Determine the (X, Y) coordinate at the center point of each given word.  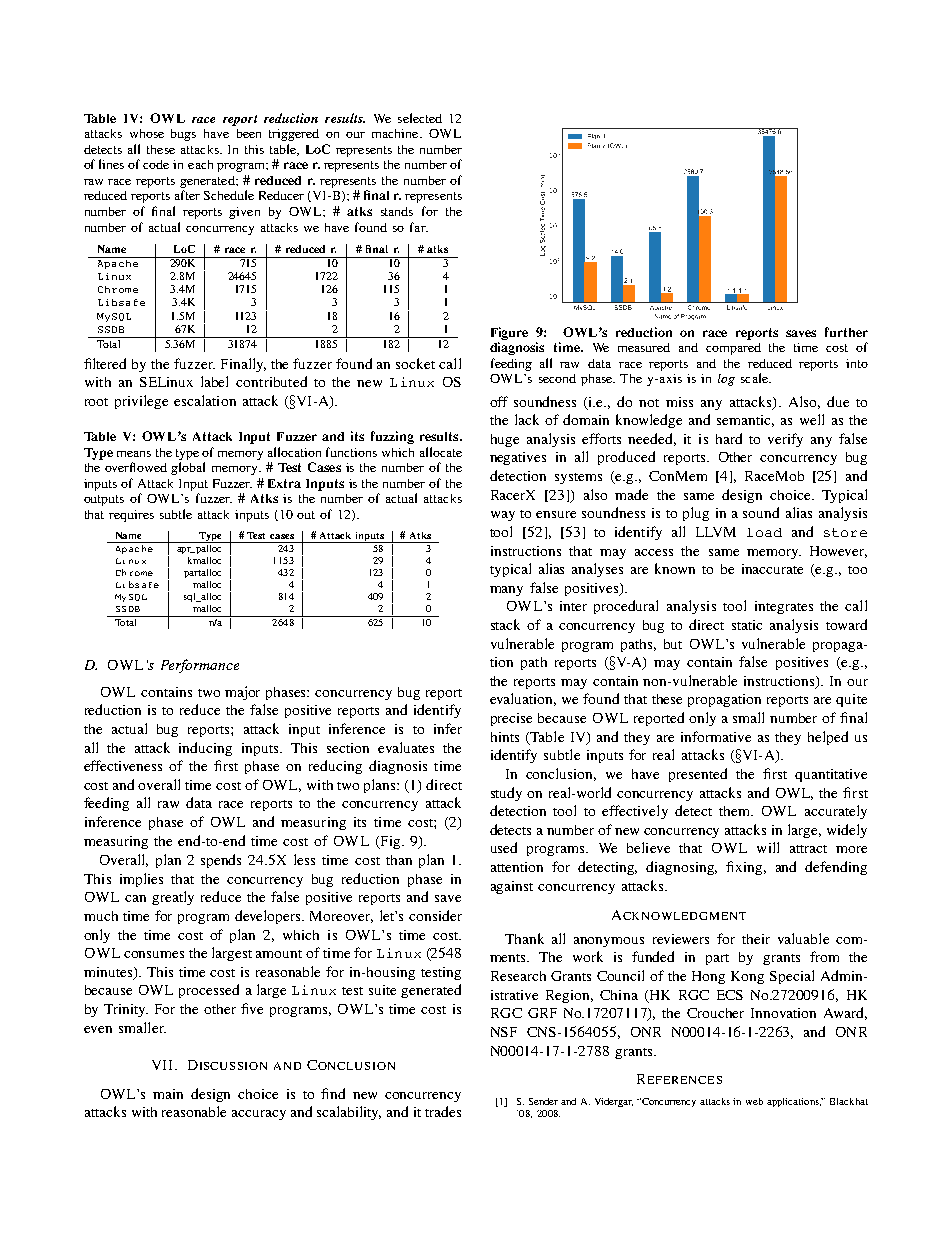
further (846, 332)
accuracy (259, 1115)
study (506, 794)
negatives (518, 458)
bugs (183, 135)
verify (785, 440)
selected (420, 118)
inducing (205, 749)
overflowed (136, 467)
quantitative (831, 775)
